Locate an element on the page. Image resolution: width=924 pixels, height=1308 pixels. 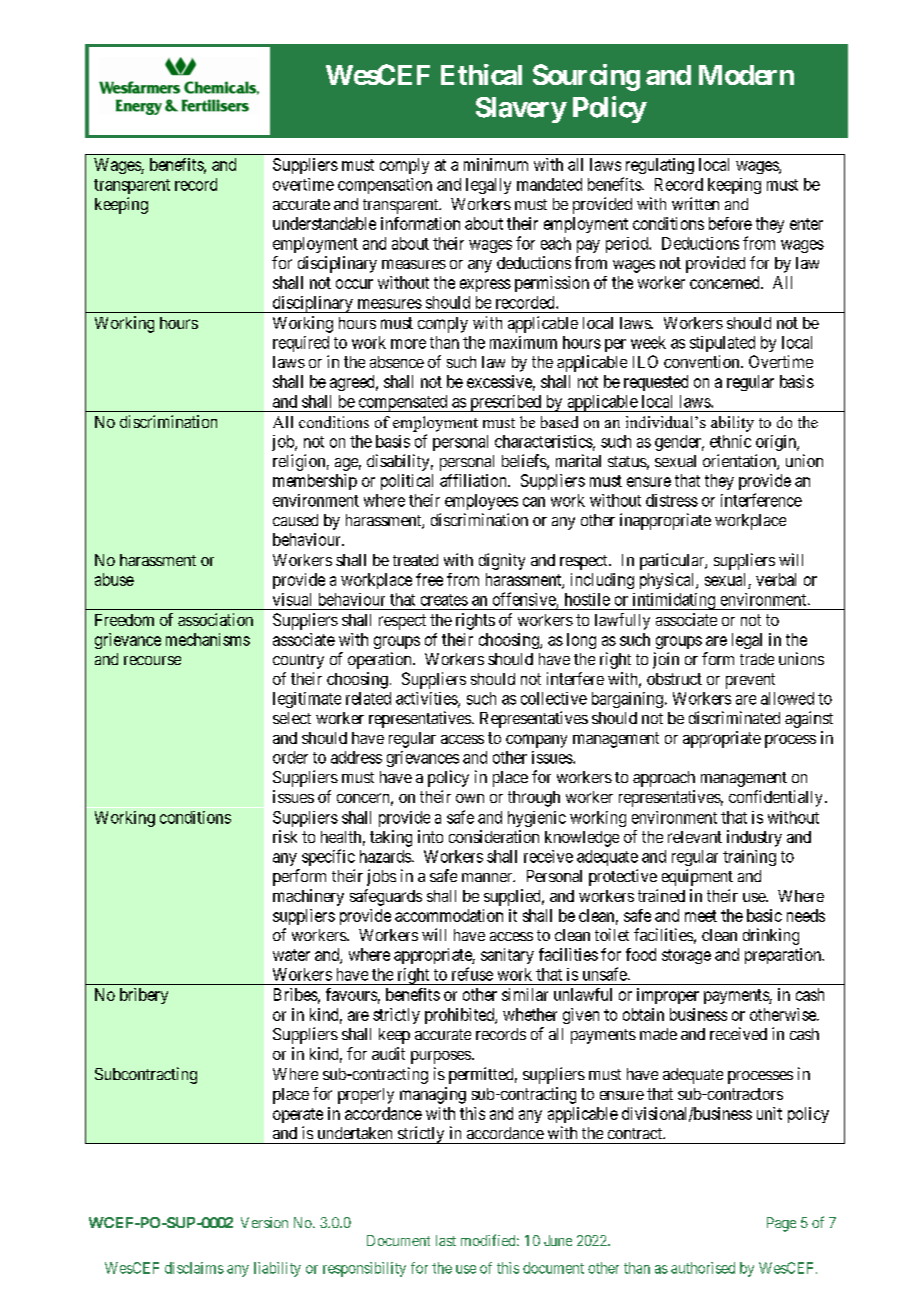
refuse is located at coordinates (472, 974).
